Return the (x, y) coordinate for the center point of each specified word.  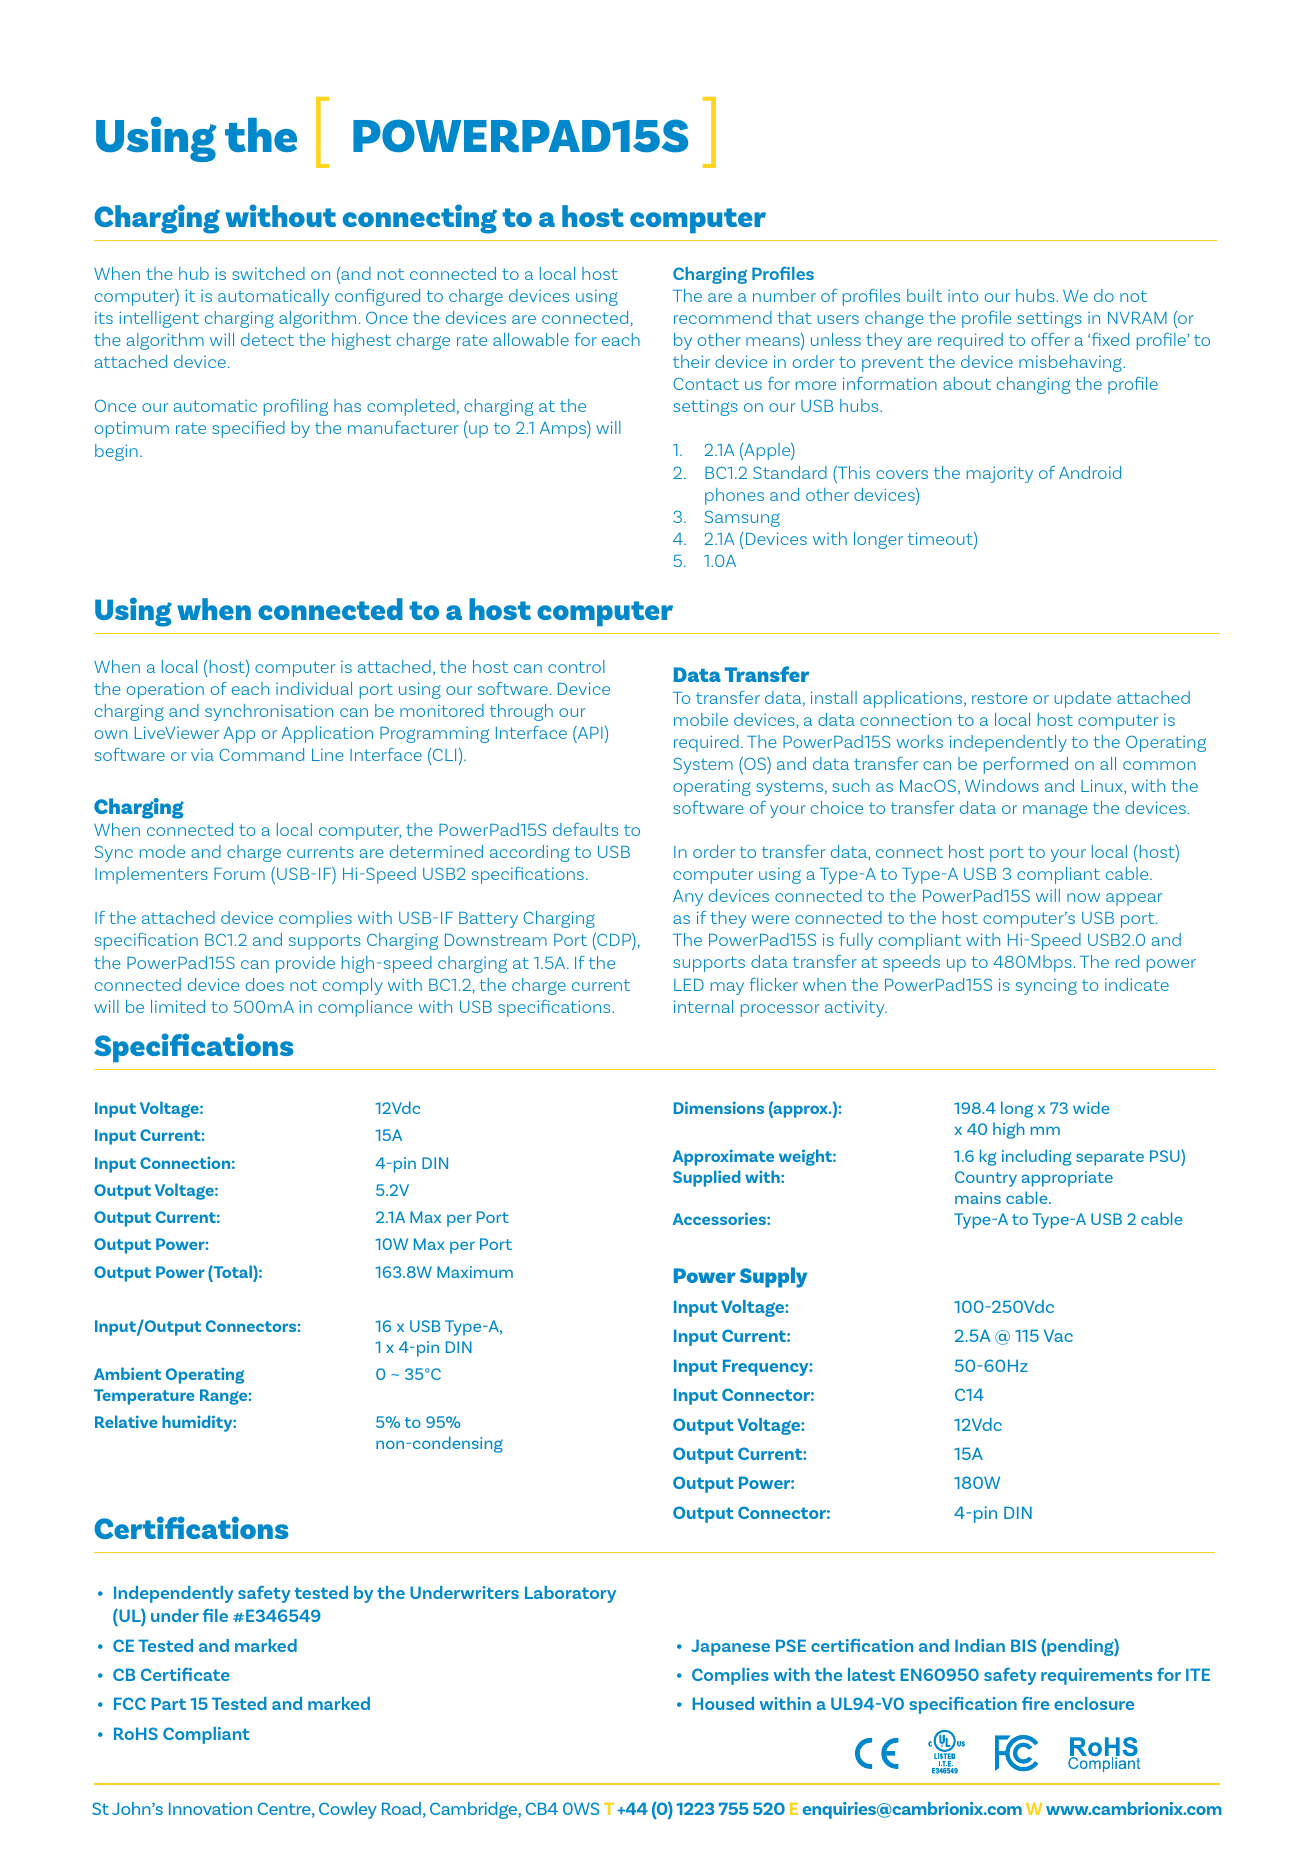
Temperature (144, 1397)
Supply (773, 1277)
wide (1091, 1107)
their (691, 361)
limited (178, 1006)
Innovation (210, 1808)
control (576, 666)
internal (703, 1006)
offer (1050, 339)
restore (999, 698)
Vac (1058, 1335)
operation (165, 691)
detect (267, 339)
